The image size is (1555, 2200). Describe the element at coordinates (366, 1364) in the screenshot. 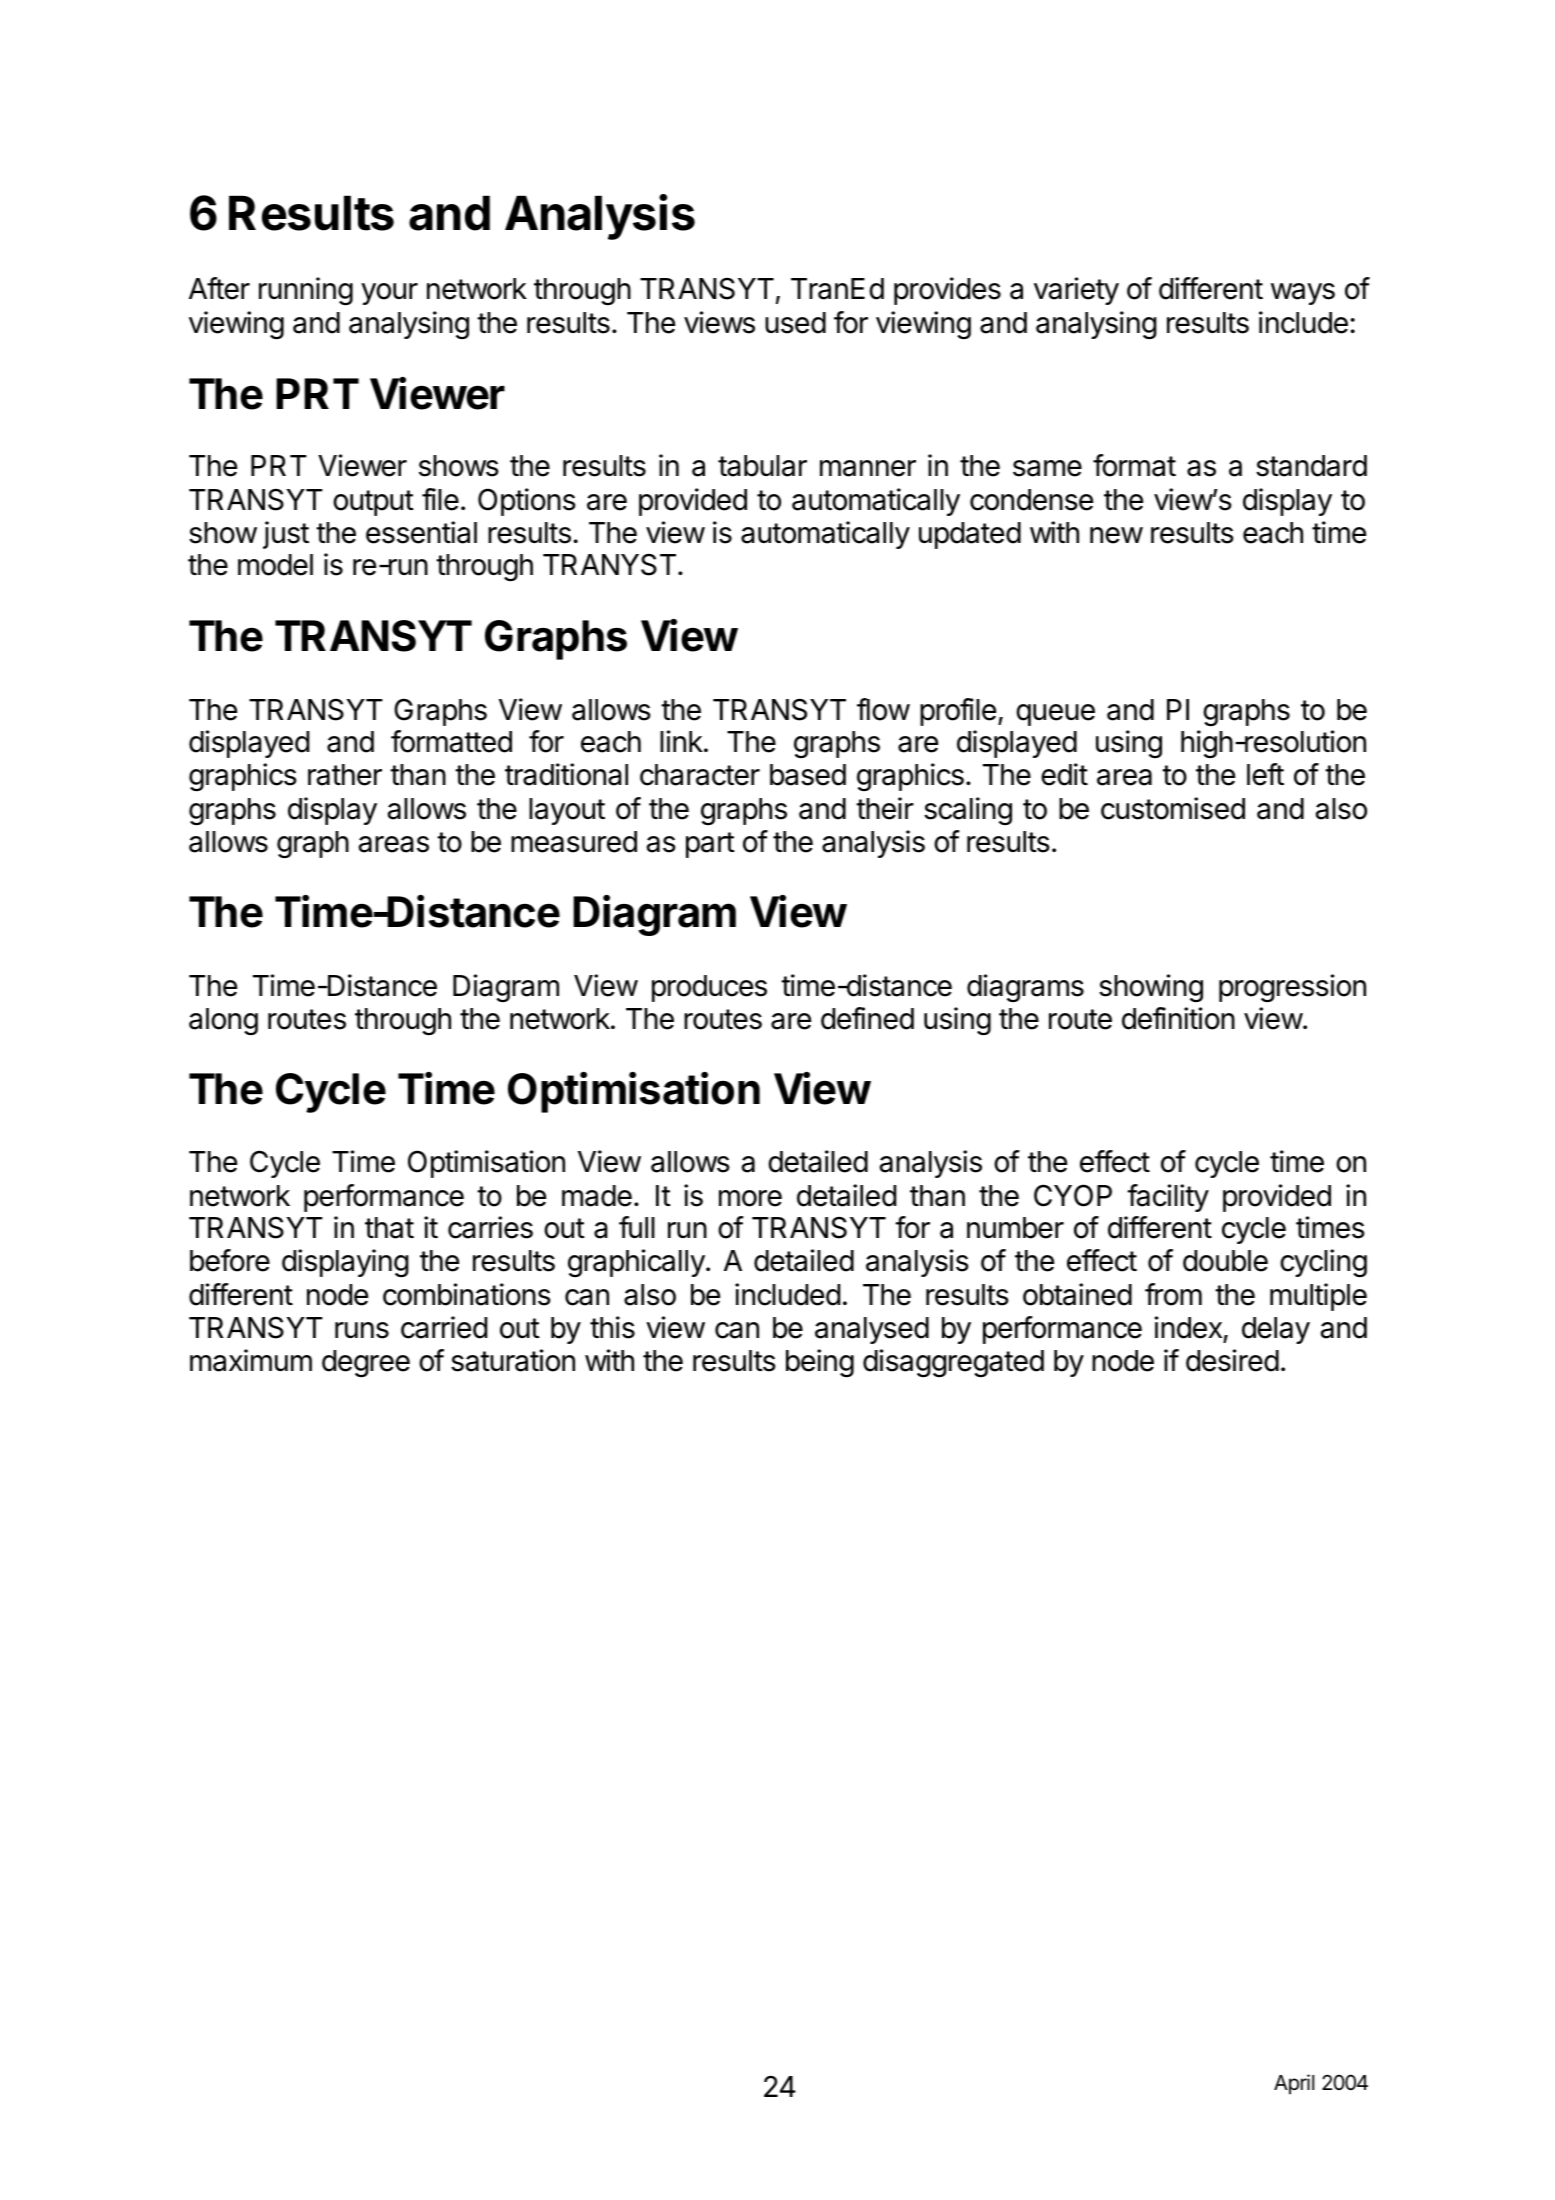

I see `degree` at that location.
